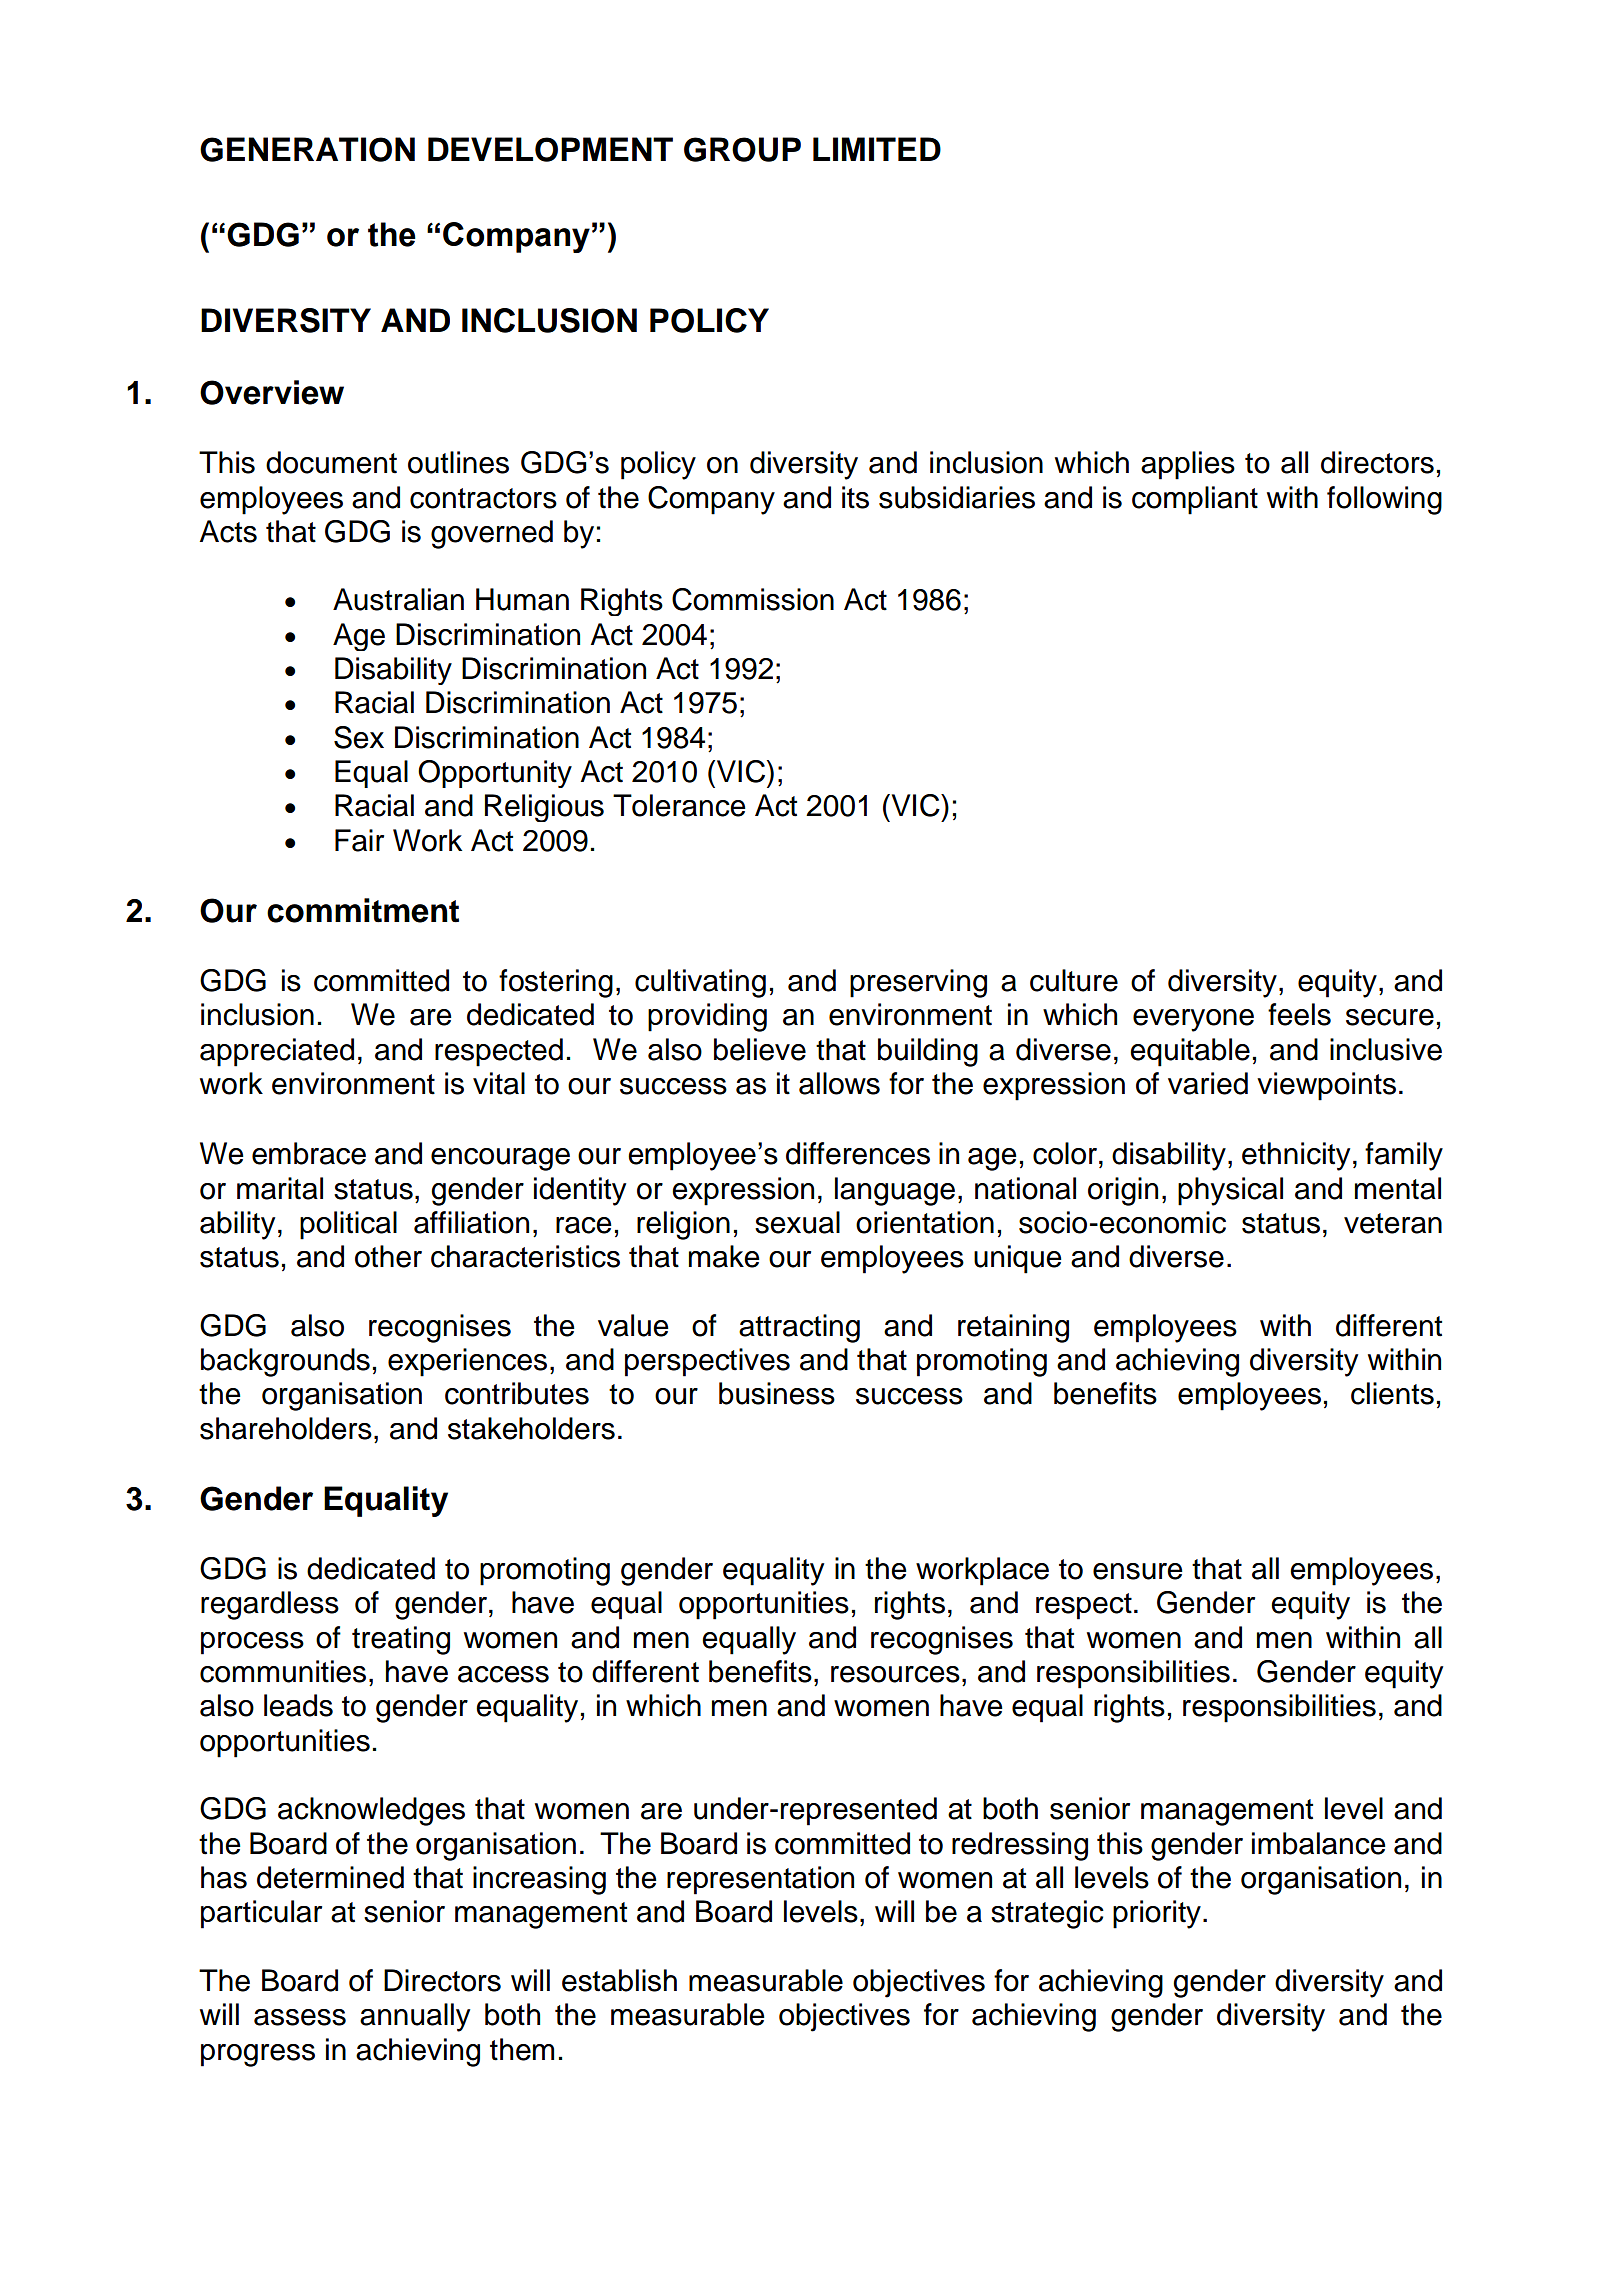 This screenshot has width=1614, height=2284. What do you see at coordinates (307, 149) in the screenshot?
I see `GENERATION` at bounding box center [307, 149].
